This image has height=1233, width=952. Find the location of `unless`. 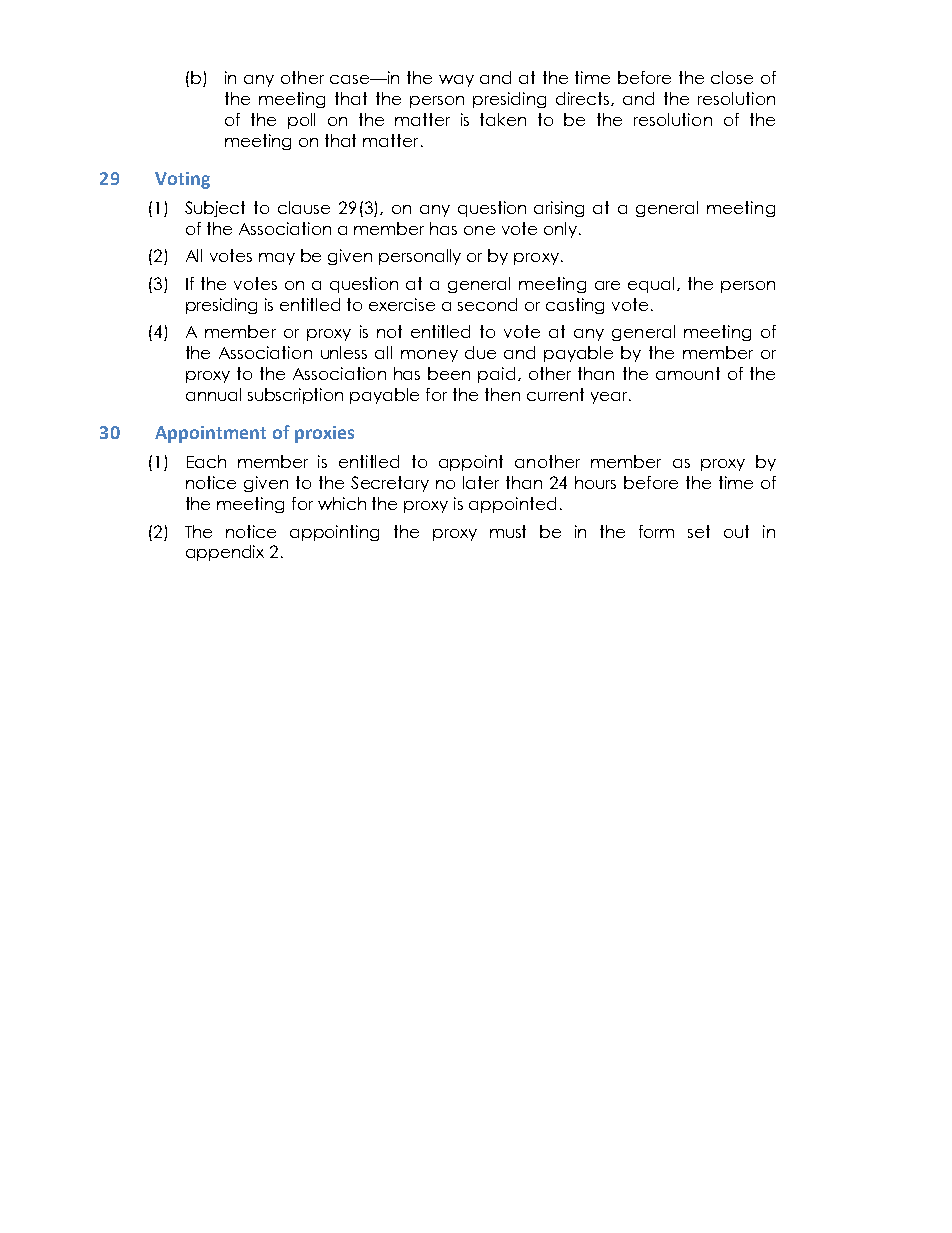

unless is located at coordinates (344, 352).
